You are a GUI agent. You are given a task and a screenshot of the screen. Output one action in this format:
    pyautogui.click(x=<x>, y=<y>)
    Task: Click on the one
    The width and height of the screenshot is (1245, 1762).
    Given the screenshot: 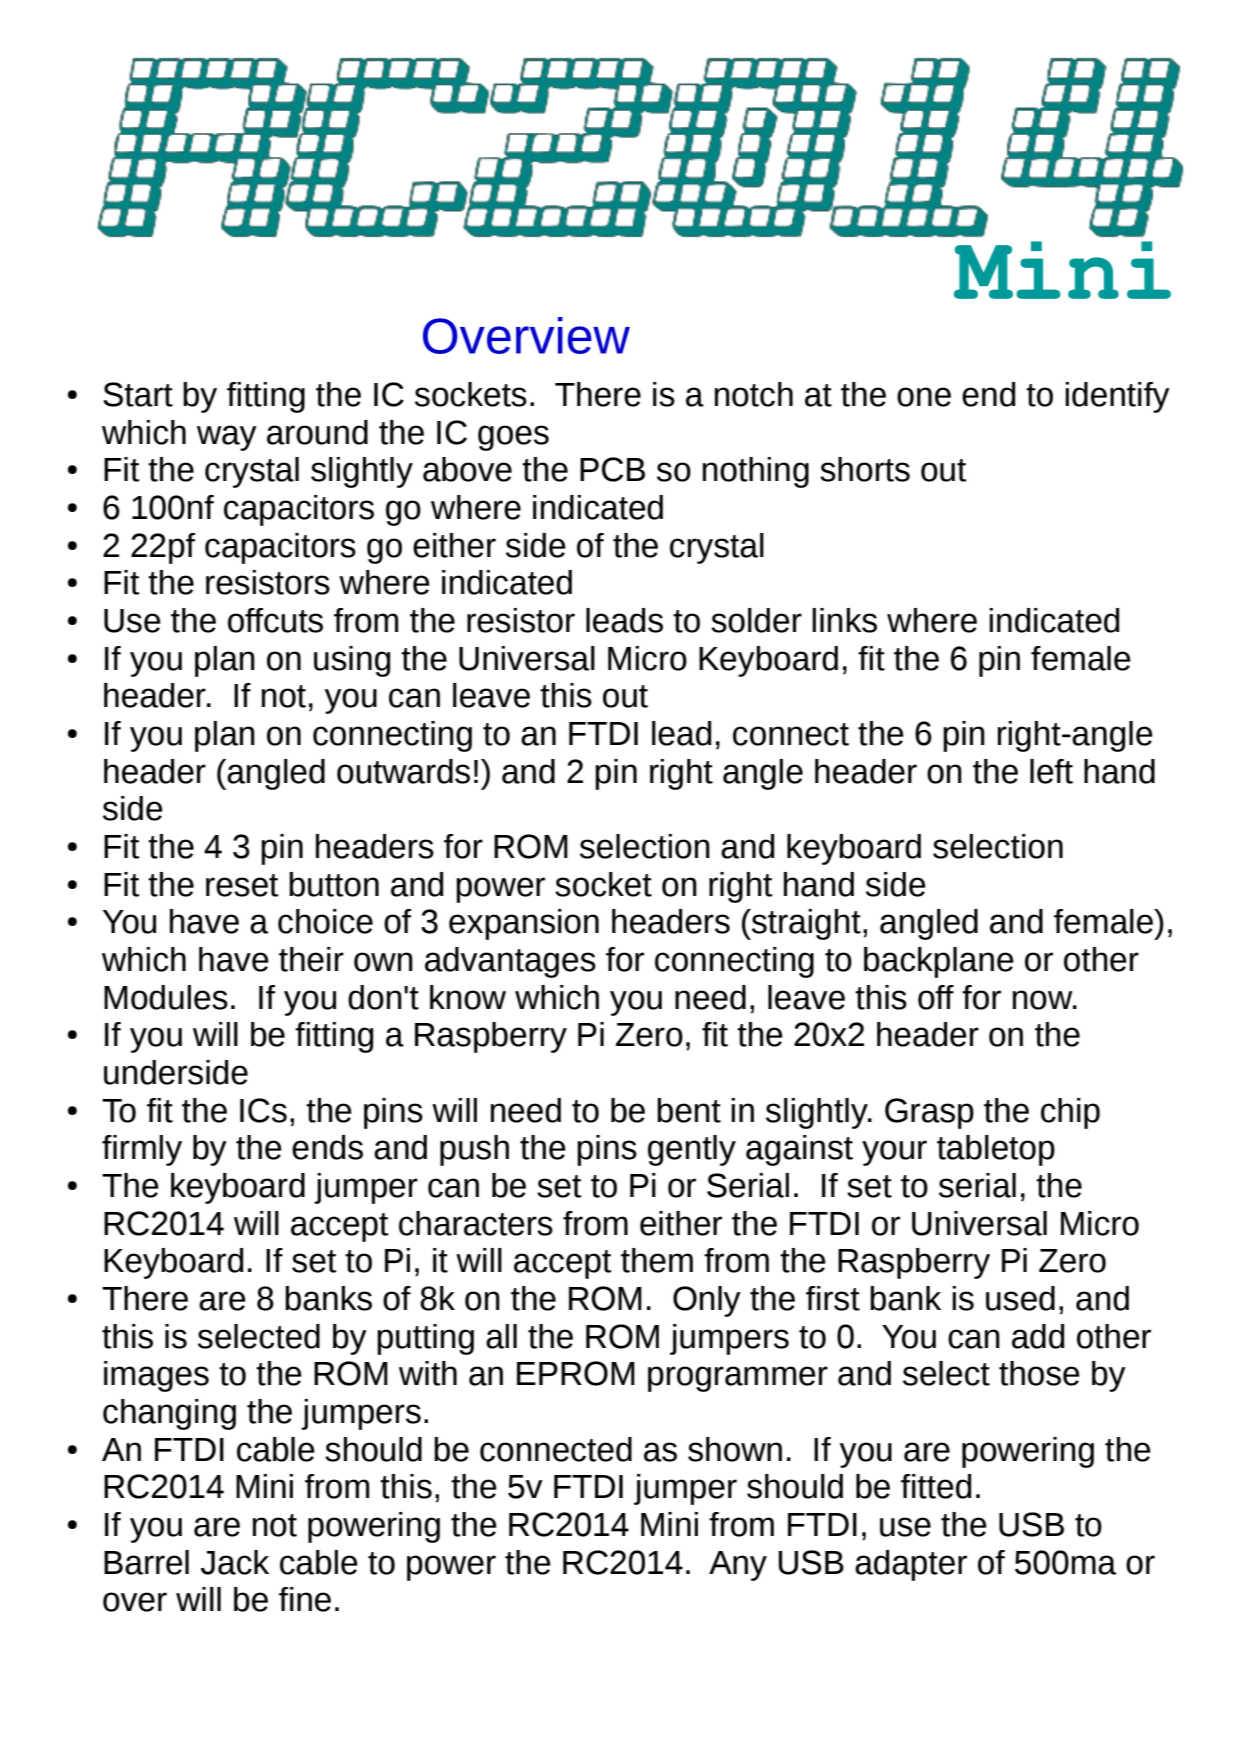 What is the action you would take?
    pyautogui.click(x=924, y=397)
